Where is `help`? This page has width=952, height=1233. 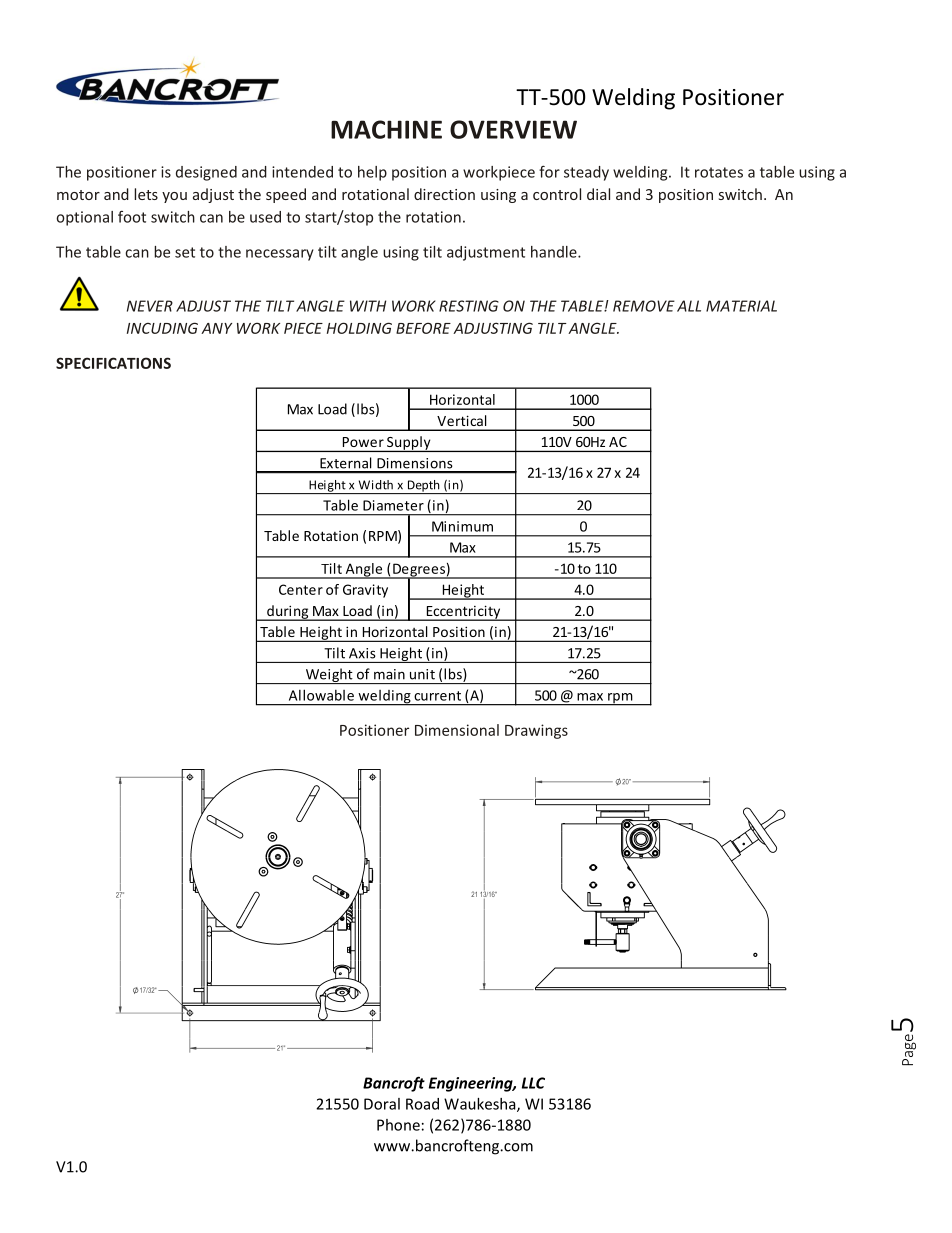
help is located at coordinates (372, 173).
